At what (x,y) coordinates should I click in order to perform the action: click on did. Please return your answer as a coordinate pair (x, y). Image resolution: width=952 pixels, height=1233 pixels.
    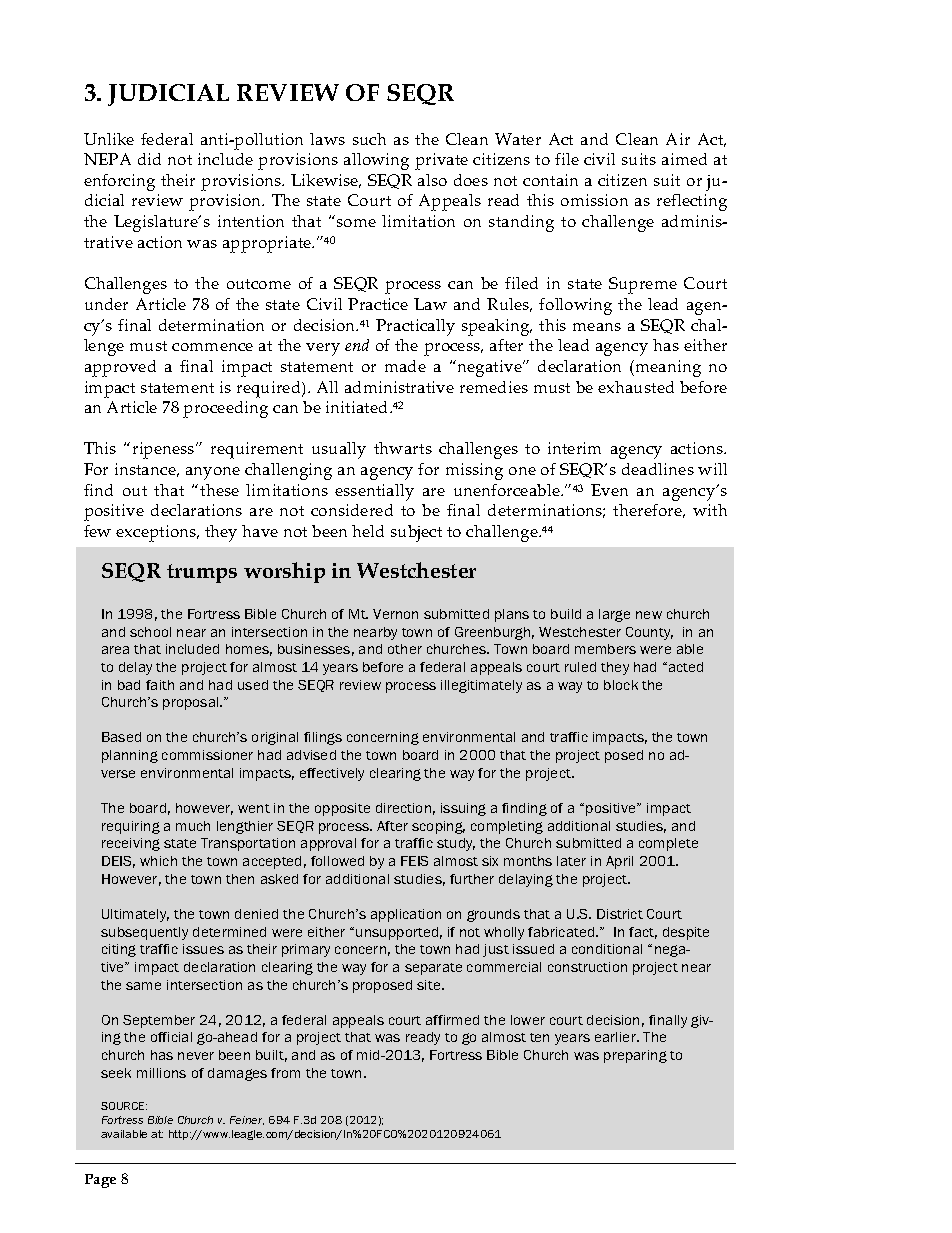
    Looking at the image, I should click on (149, 159).
